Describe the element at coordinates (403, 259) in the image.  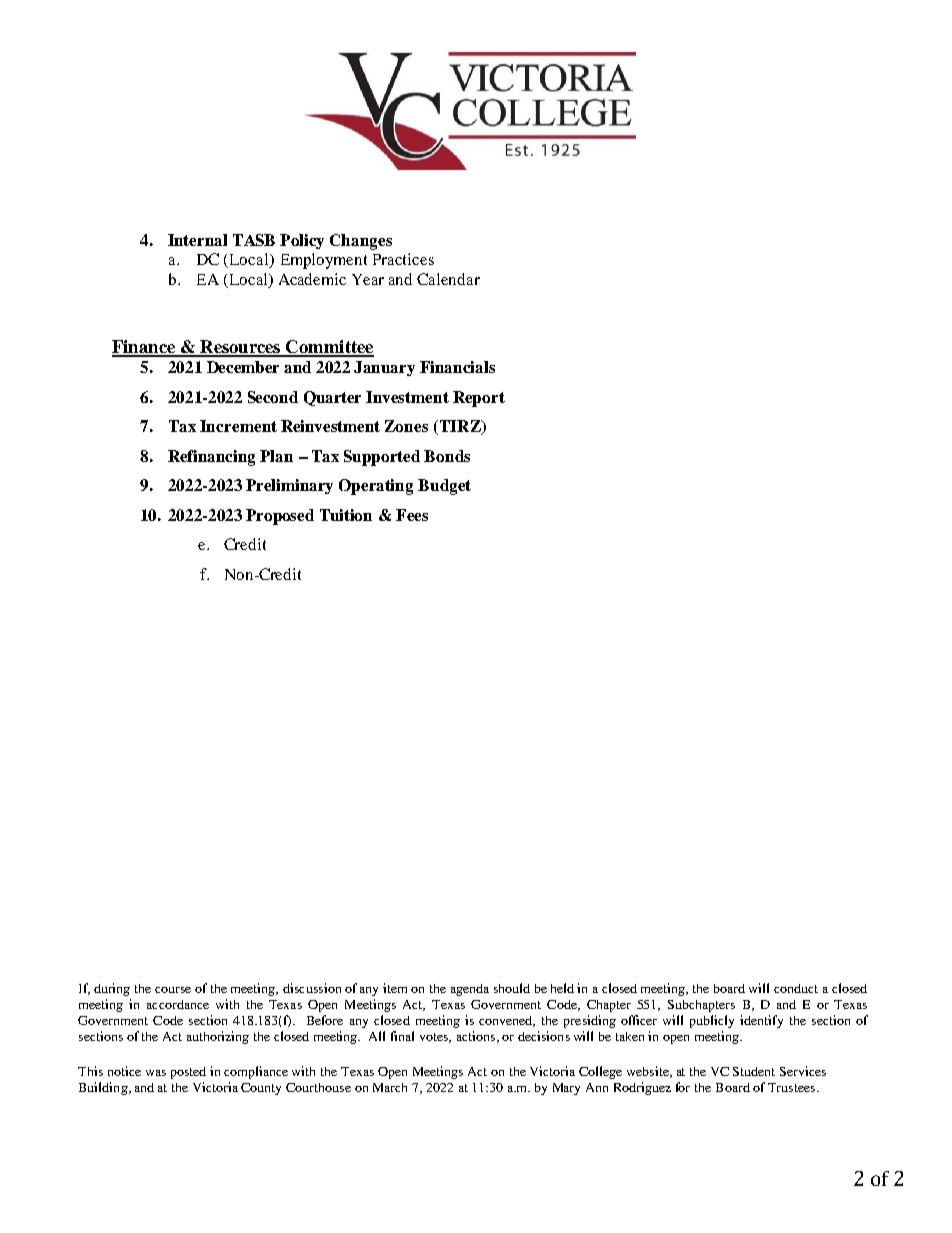
I see `Practices` at that location.
